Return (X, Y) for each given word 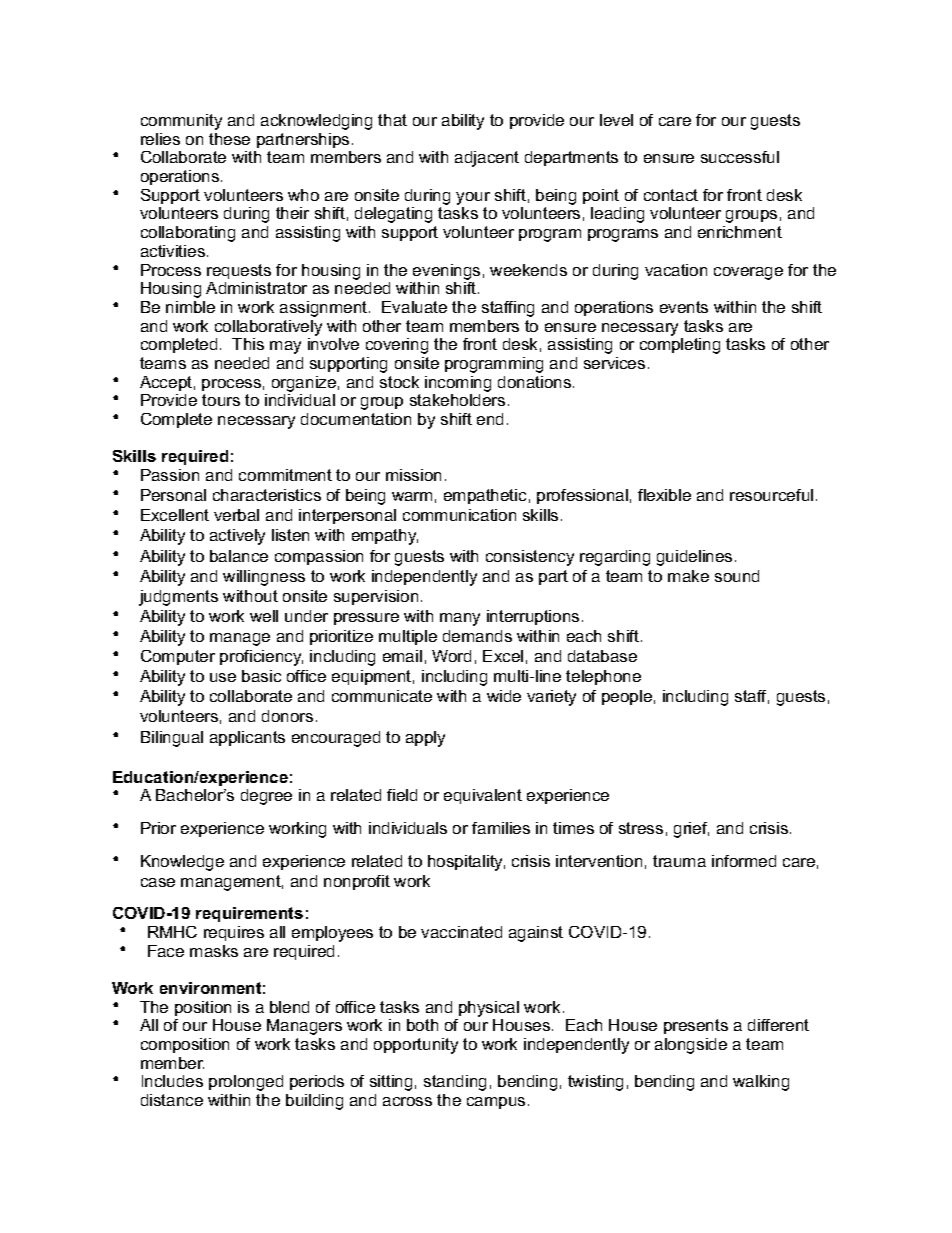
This (248, 344)
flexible (664, 495)
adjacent (487, 159)
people (627, 697)
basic (261, 676)
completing (680, 346)
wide (504, 696)
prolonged (246, 1083)
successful (740, 157)
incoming (458, 384)
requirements (249, 914)
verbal (236, 515)
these (229, 139)
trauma (679, 861)
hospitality (466, 863)
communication (459, 515)
